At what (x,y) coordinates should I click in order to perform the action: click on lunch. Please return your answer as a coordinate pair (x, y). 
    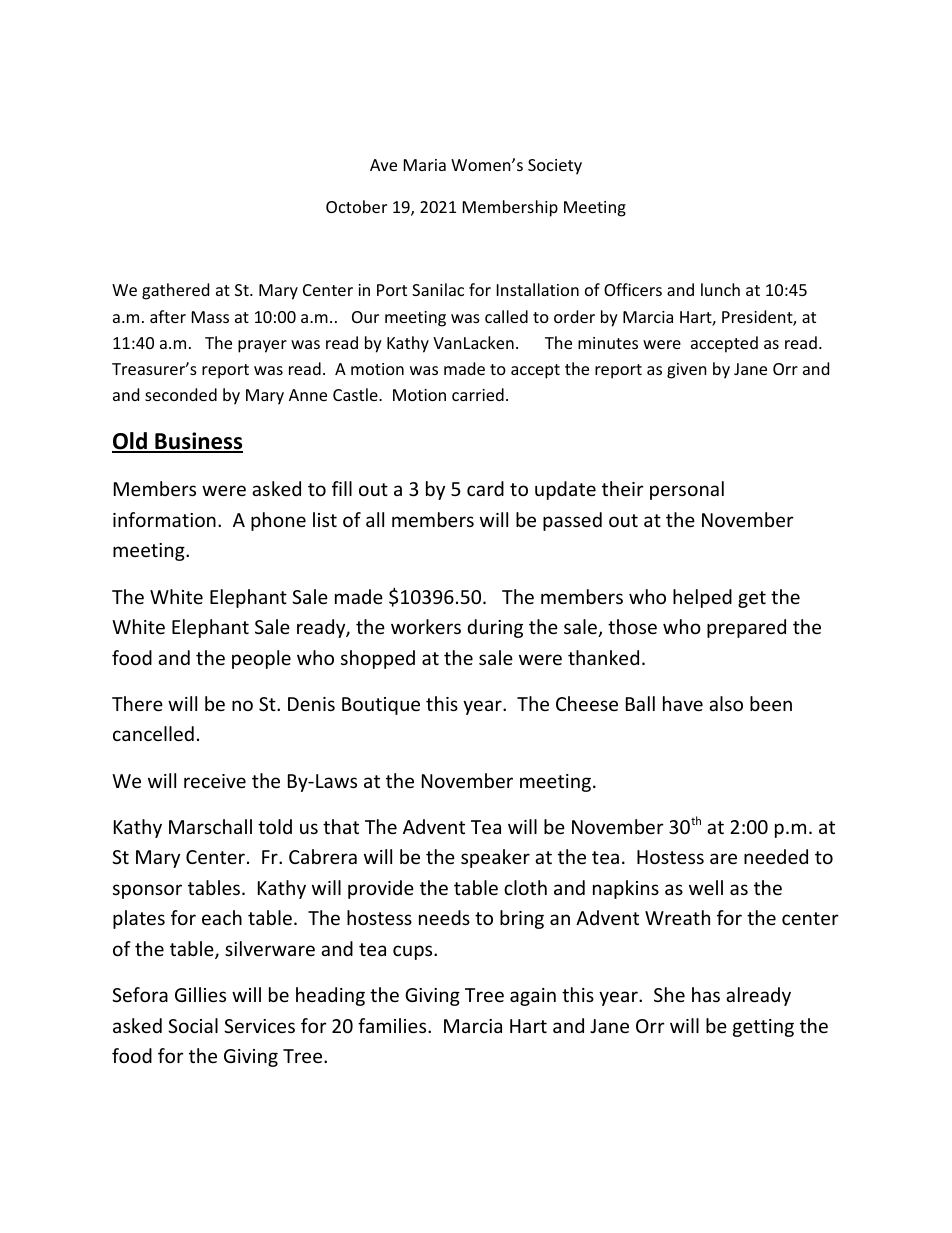
    Looking at the image, I should click on (720, 289).
